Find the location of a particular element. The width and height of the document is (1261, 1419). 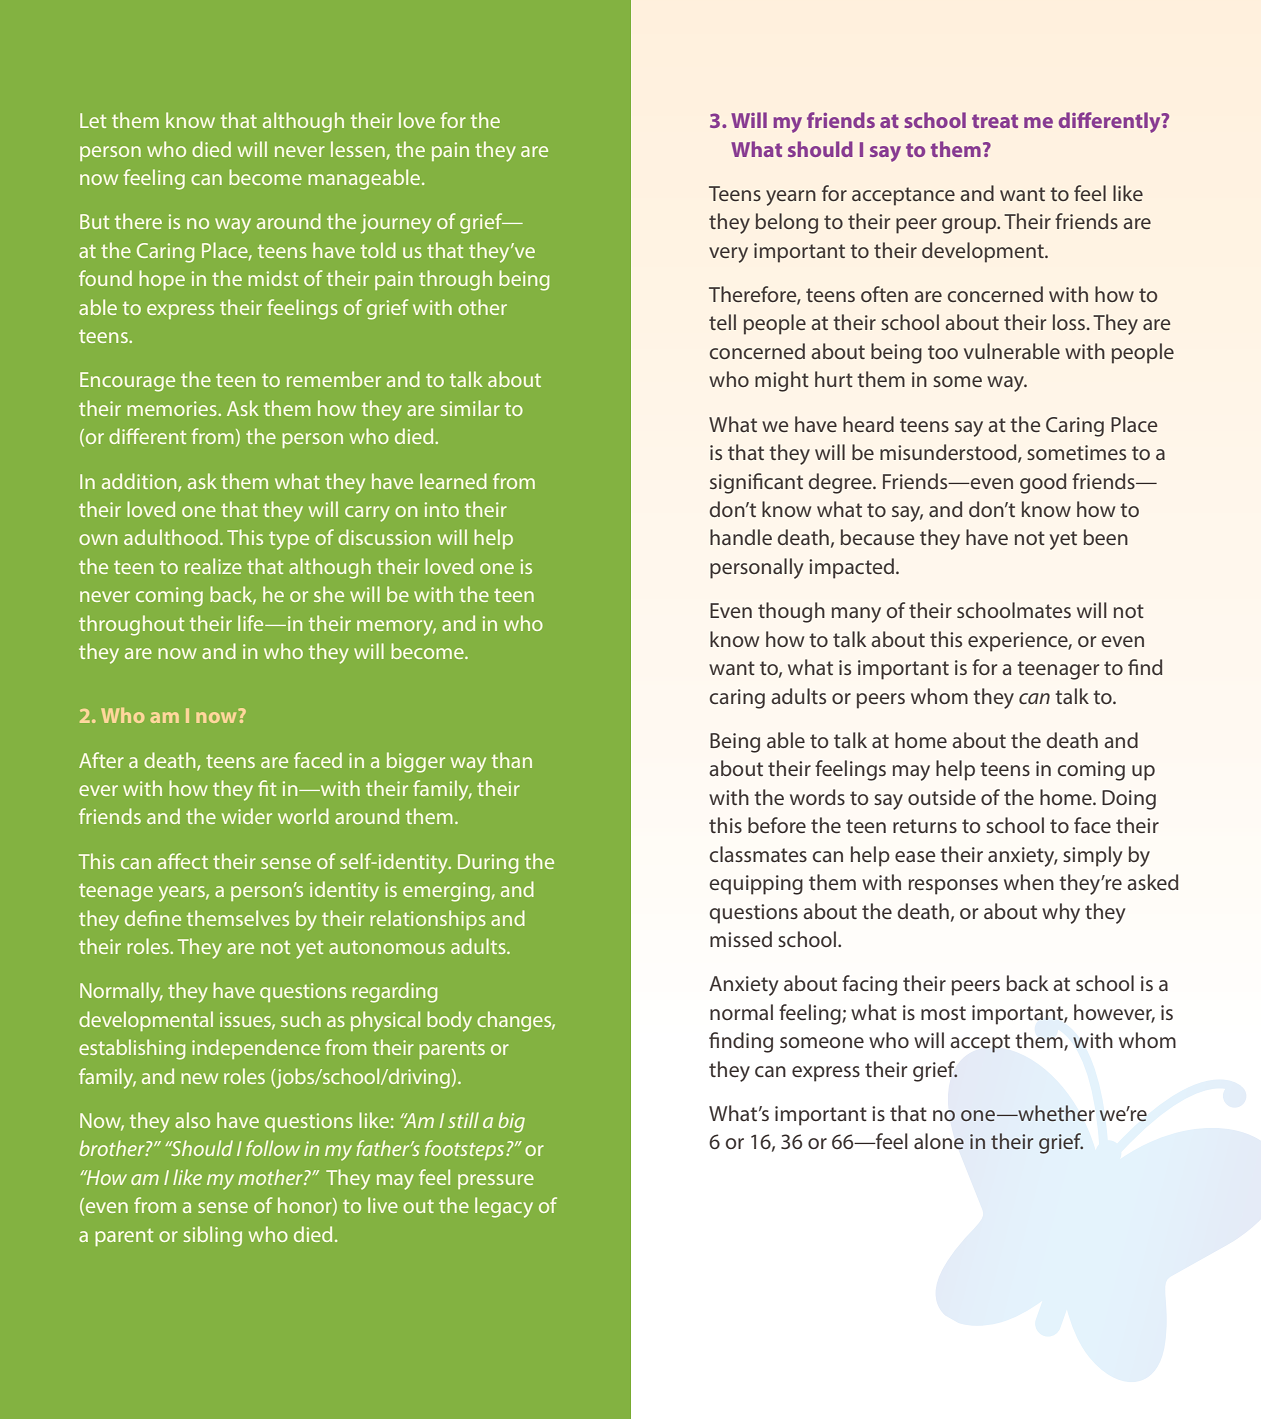

treat is located at coordinates (995, 121).
